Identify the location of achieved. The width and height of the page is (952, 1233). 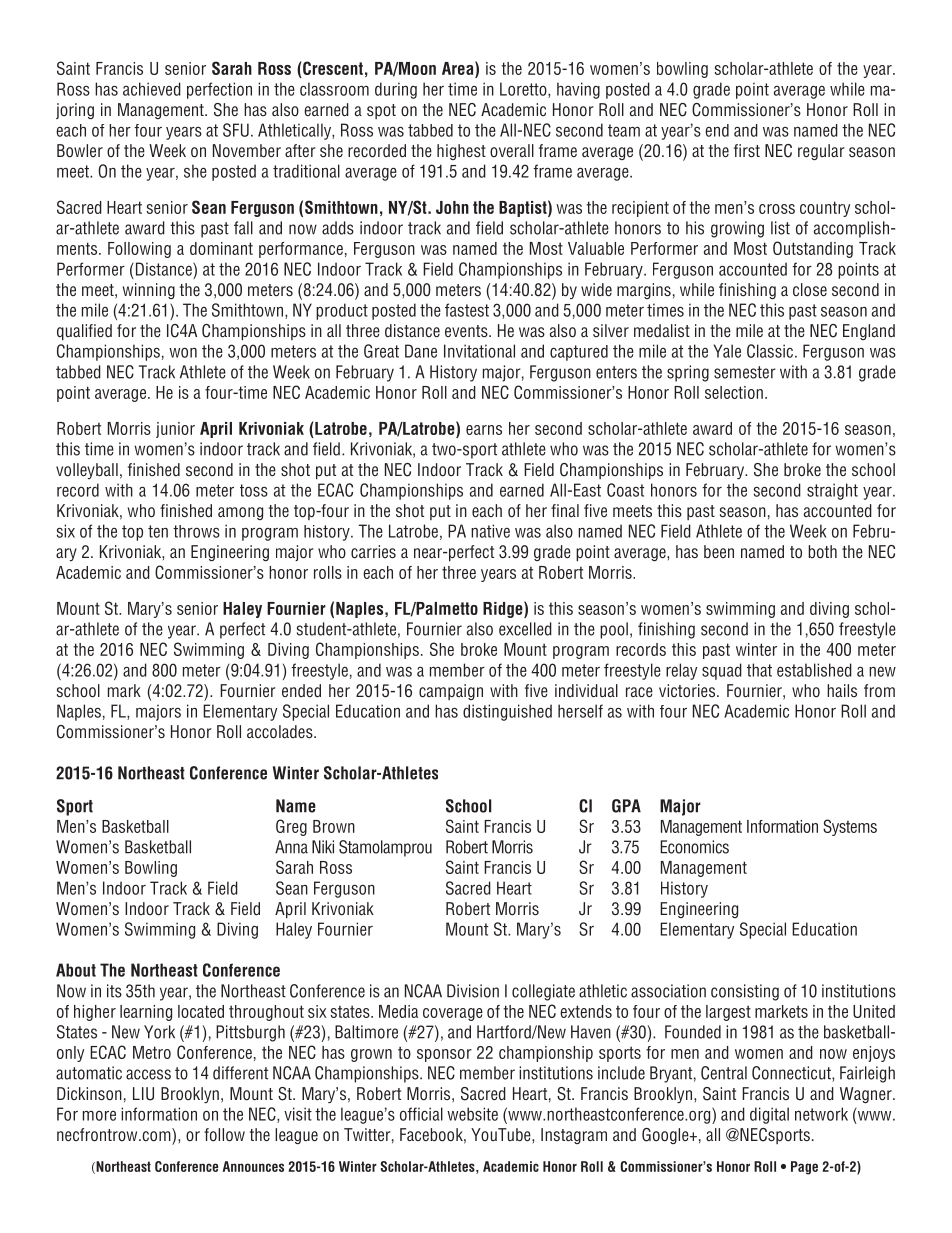
(152, 89).
